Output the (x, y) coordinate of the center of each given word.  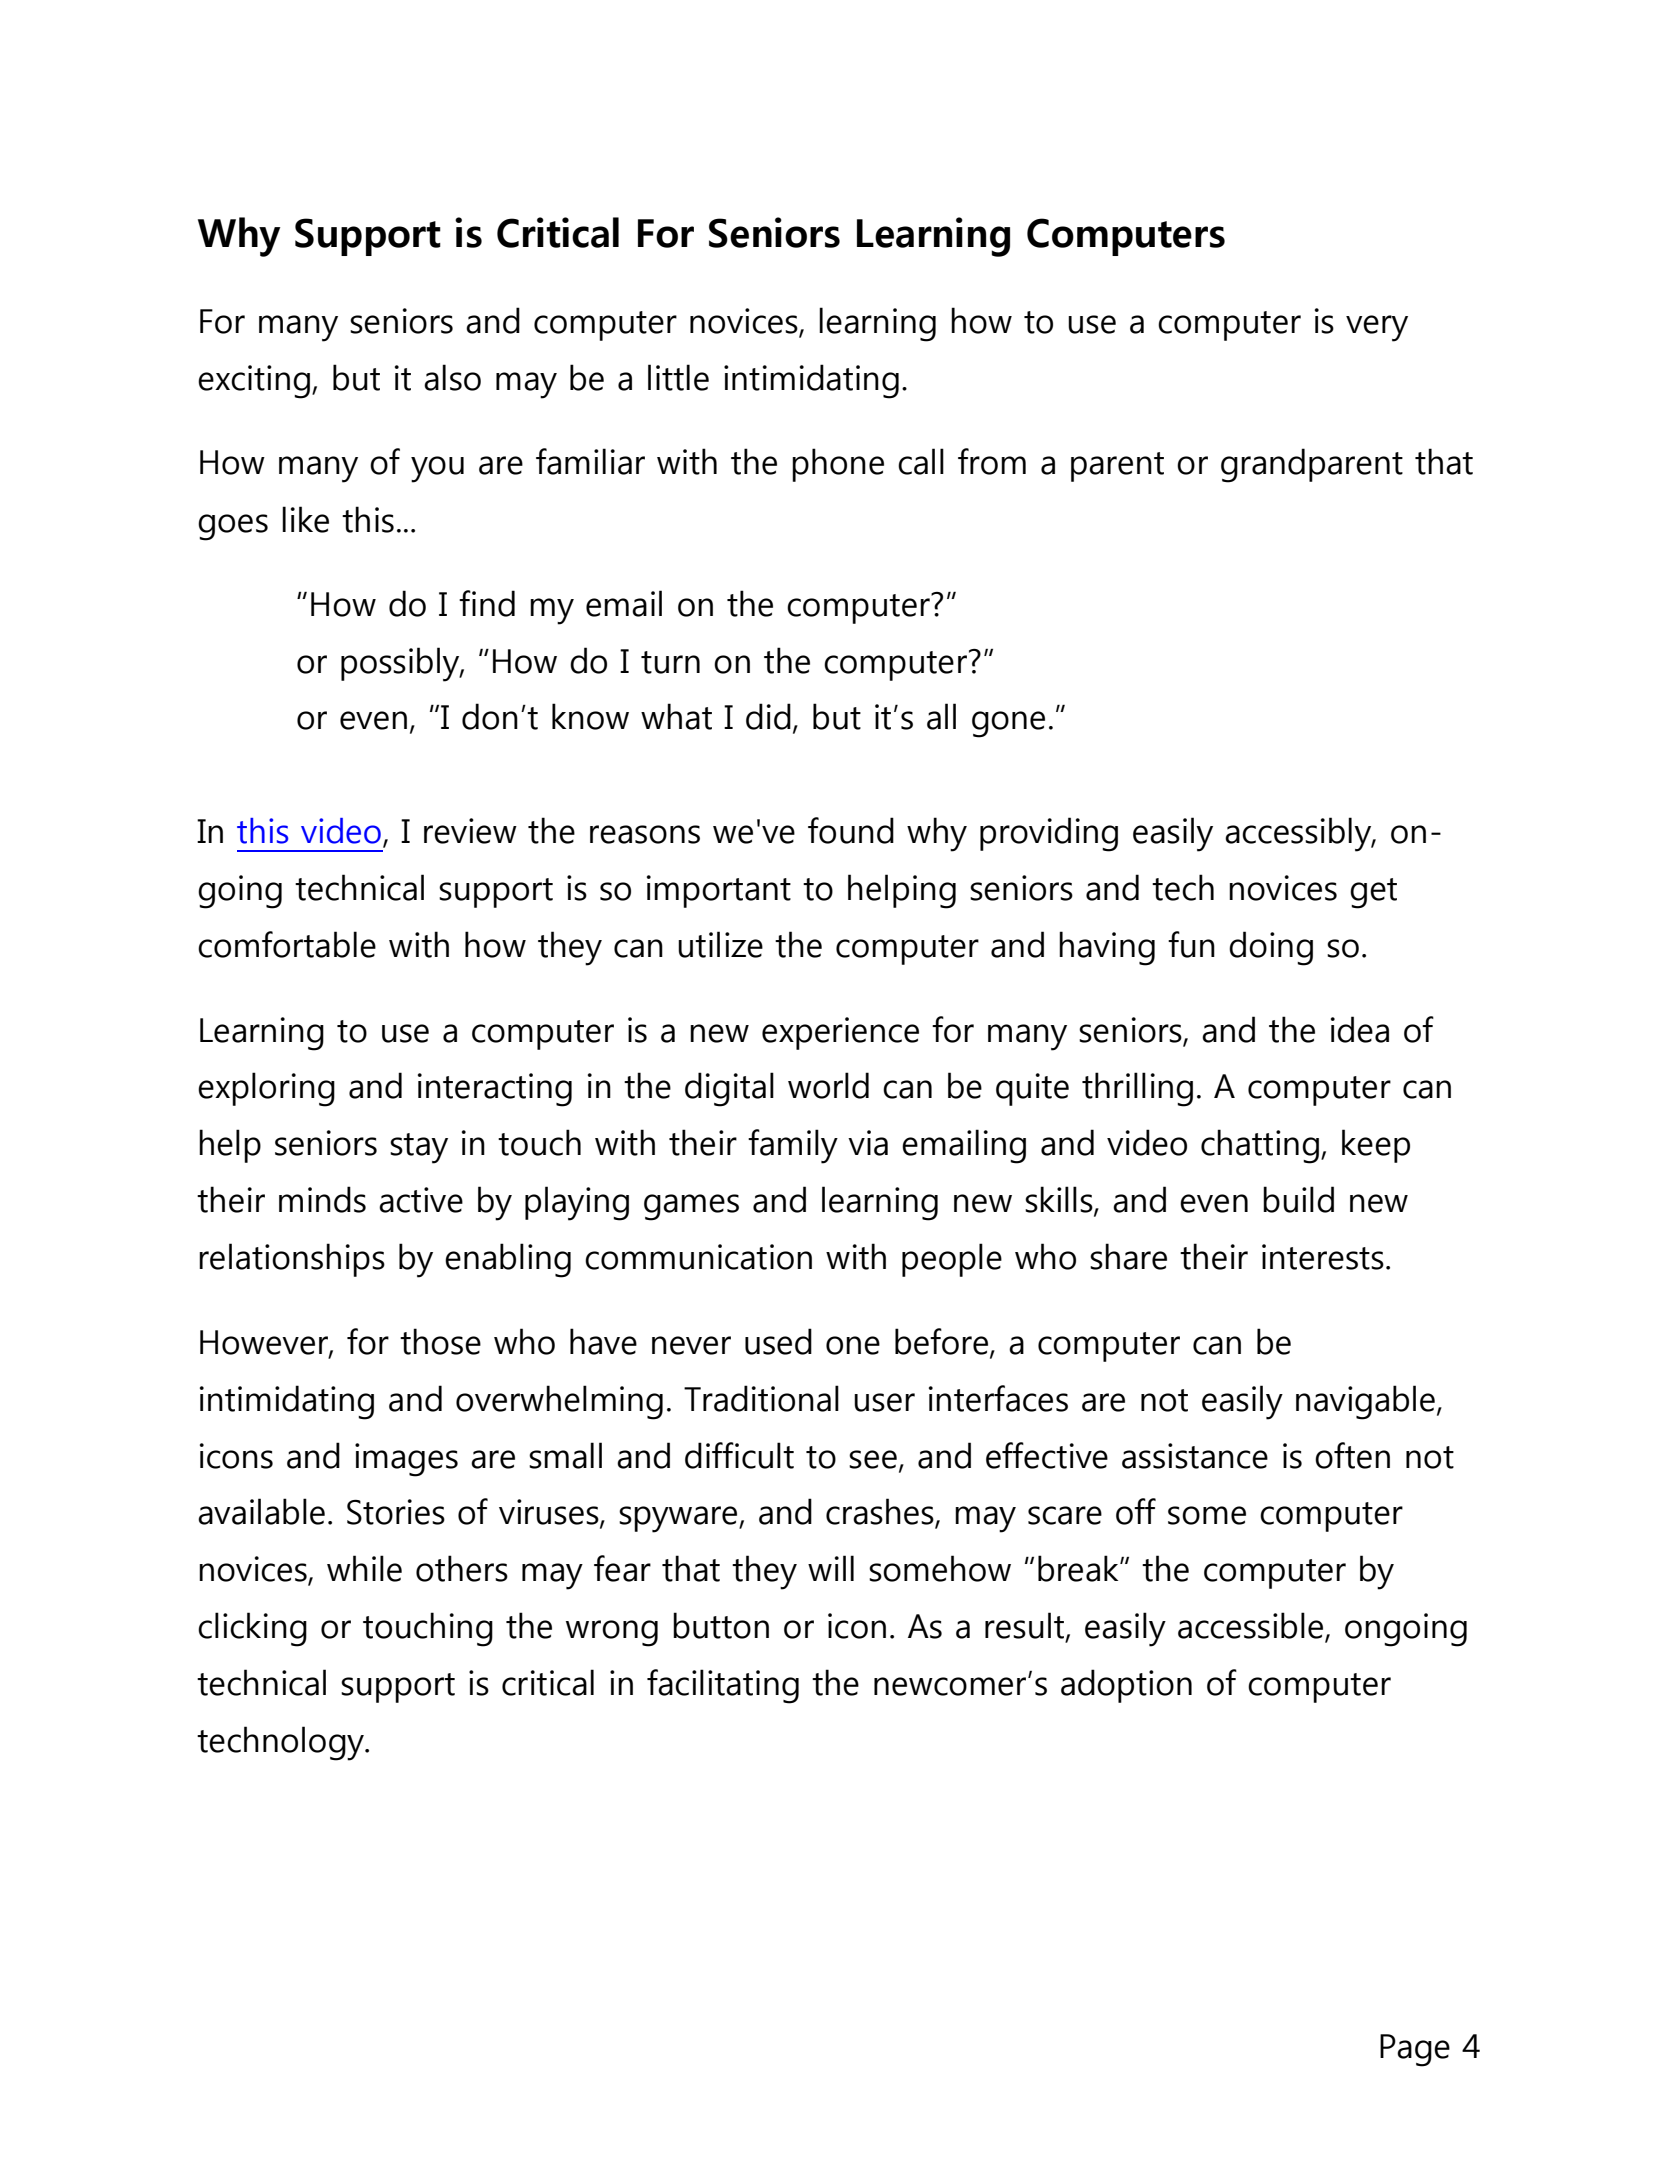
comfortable (287, 944)
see (873, 1459)
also (452, 377)
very (1377, 328)
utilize (720, 944)
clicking (252, 1629)
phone (838, 465)
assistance (1195, 1456)
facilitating (723, 1686)
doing (1271, 948)
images (406, 1460)
